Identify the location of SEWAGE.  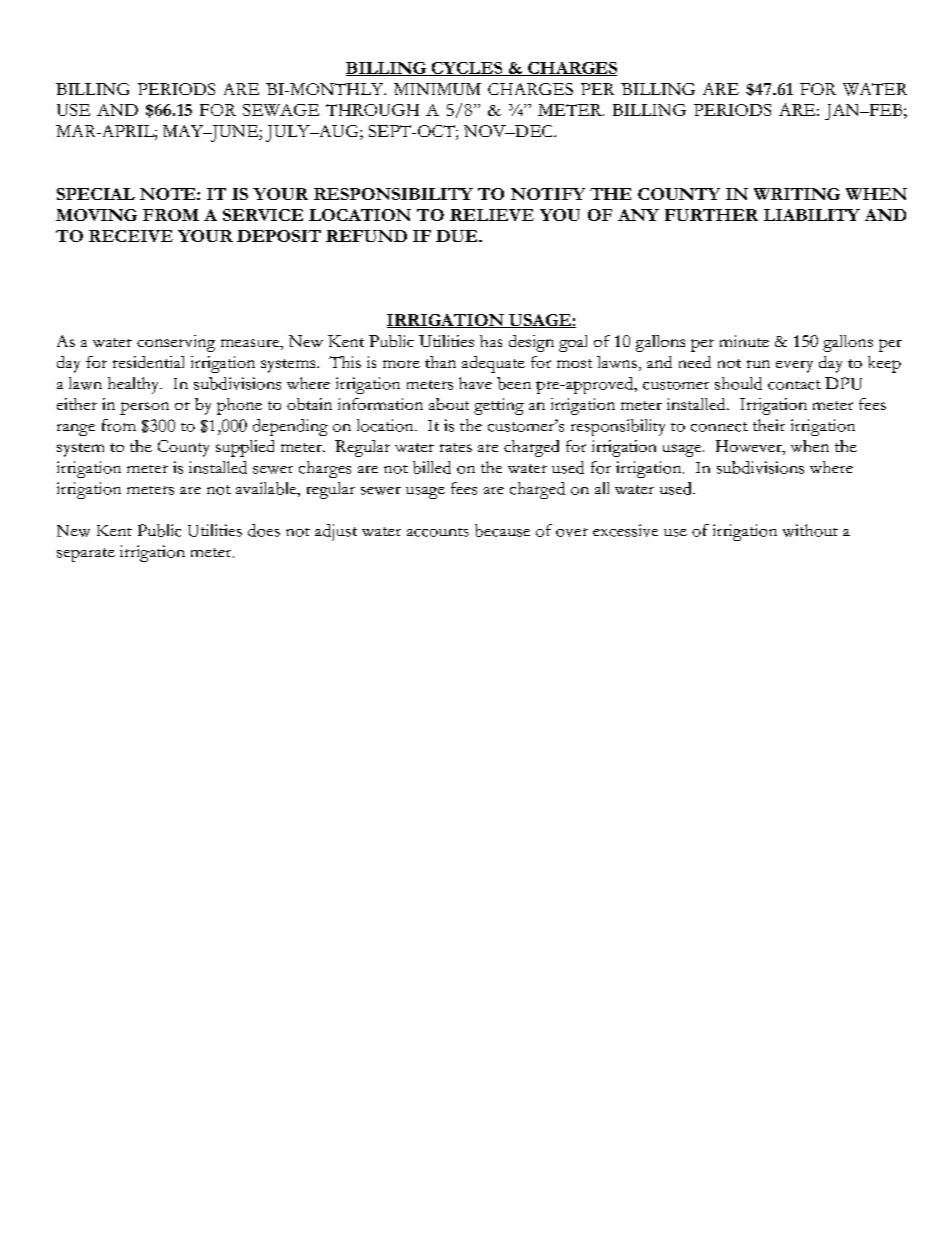
(281, 110).
